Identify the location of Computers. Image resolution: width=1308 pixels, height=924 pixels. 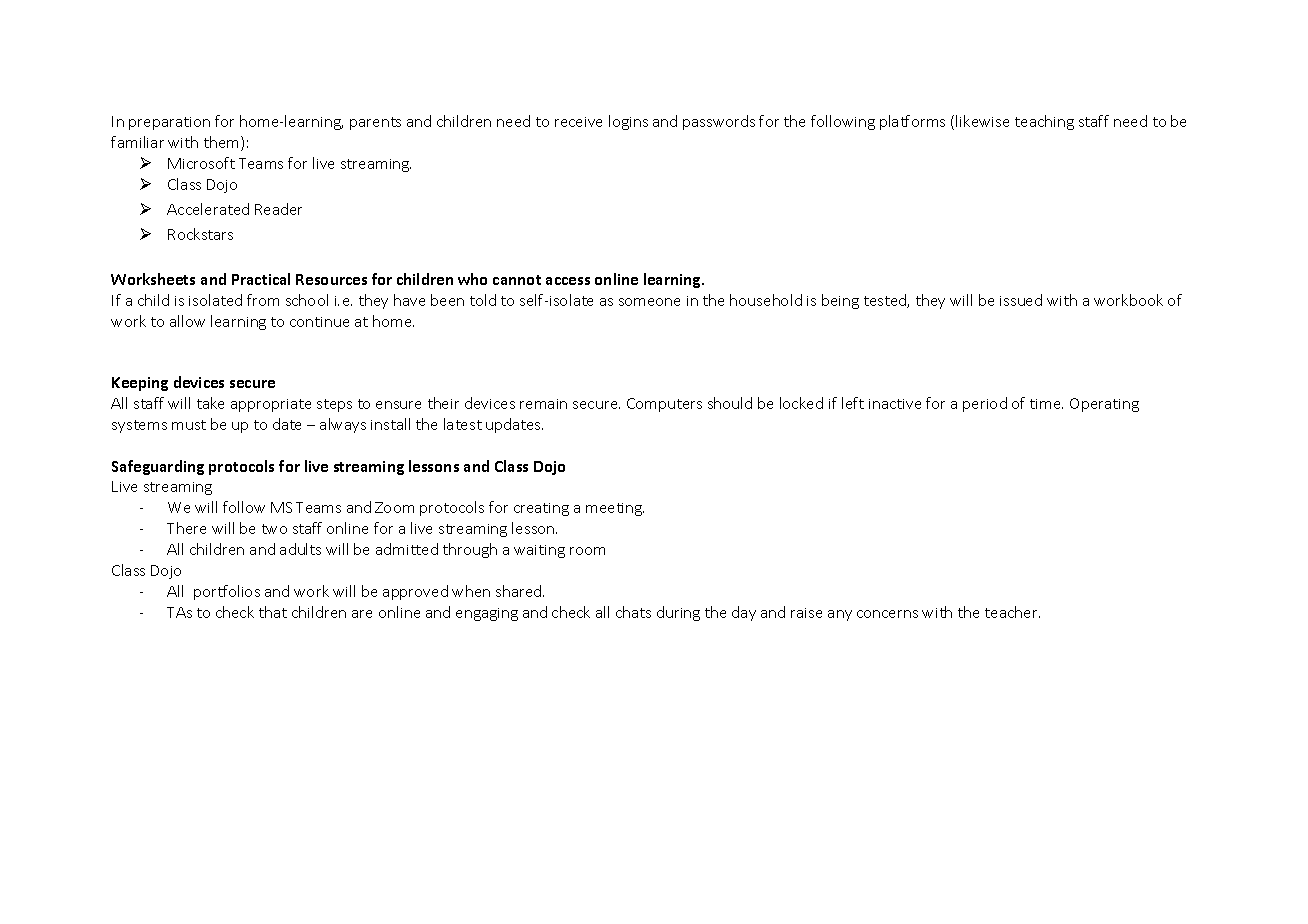
(664, 405).
